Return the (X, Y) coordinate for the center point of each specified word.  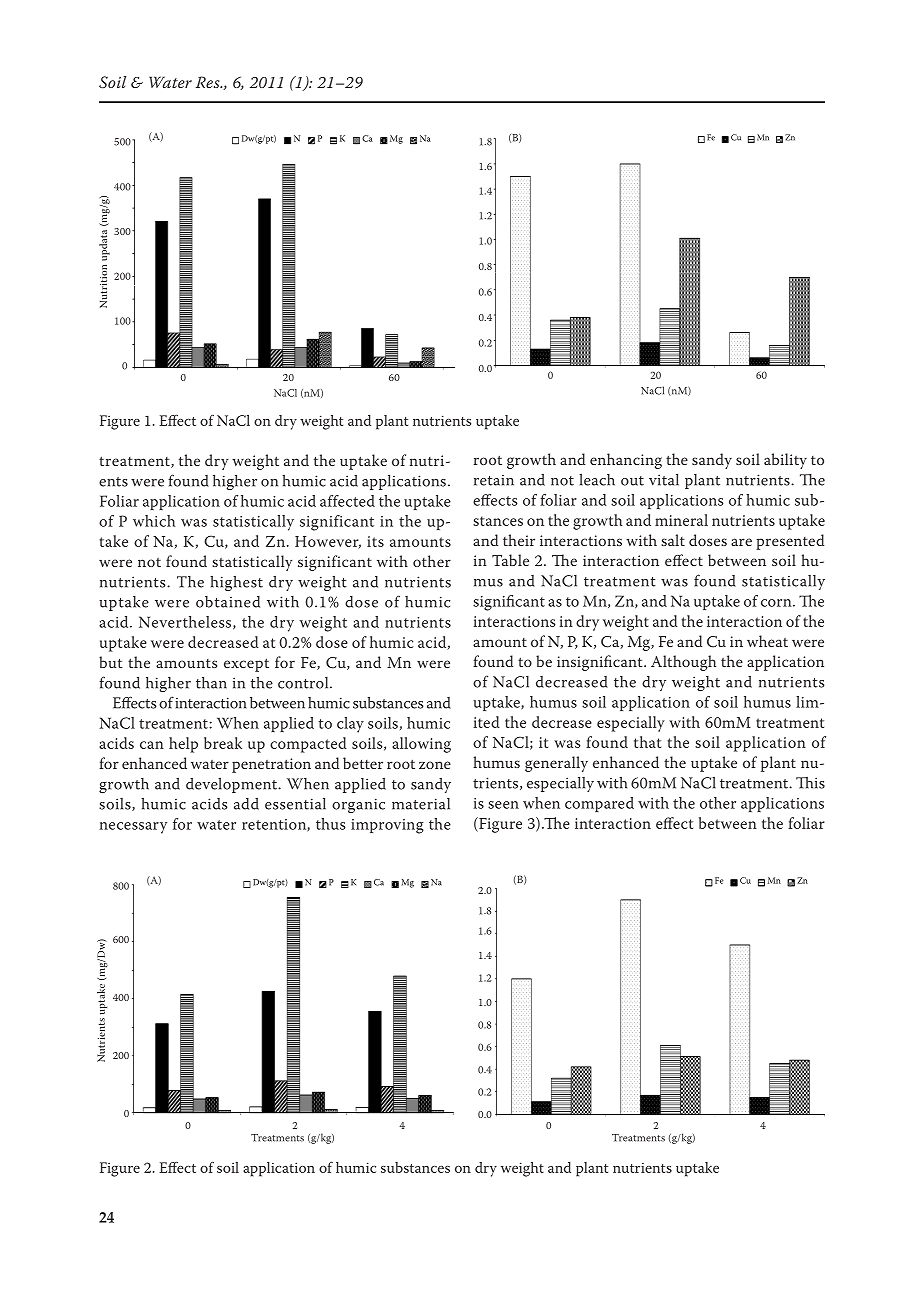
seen (503, 805)
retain (494, 480)
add (246, 804)
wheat (767, 641)
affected (347, 501)
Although (683, 663)
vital (664, 479)
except (246, 665)
